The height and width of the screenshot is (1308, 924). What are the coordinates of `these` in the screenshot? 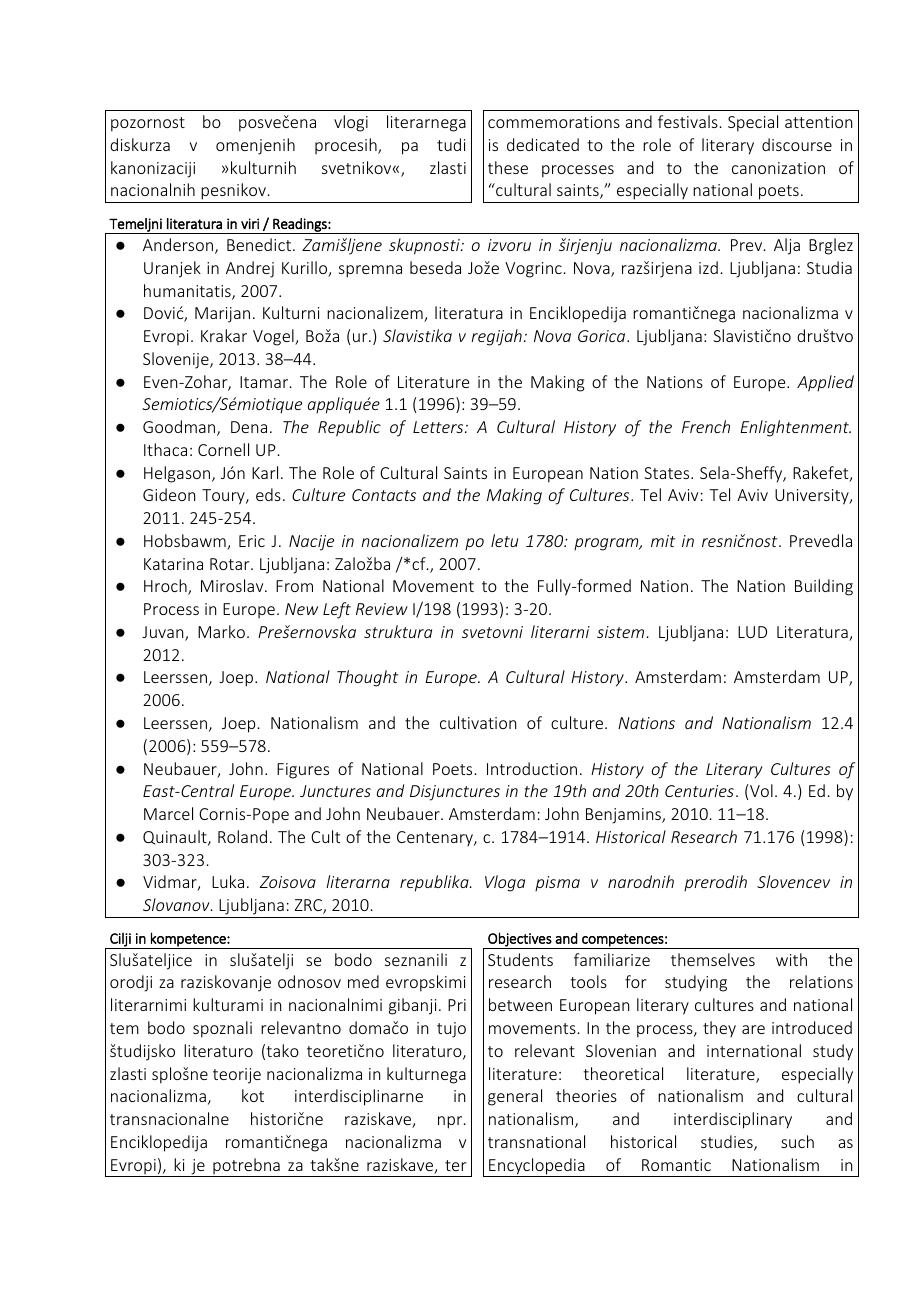 It's located at (508, 167).
